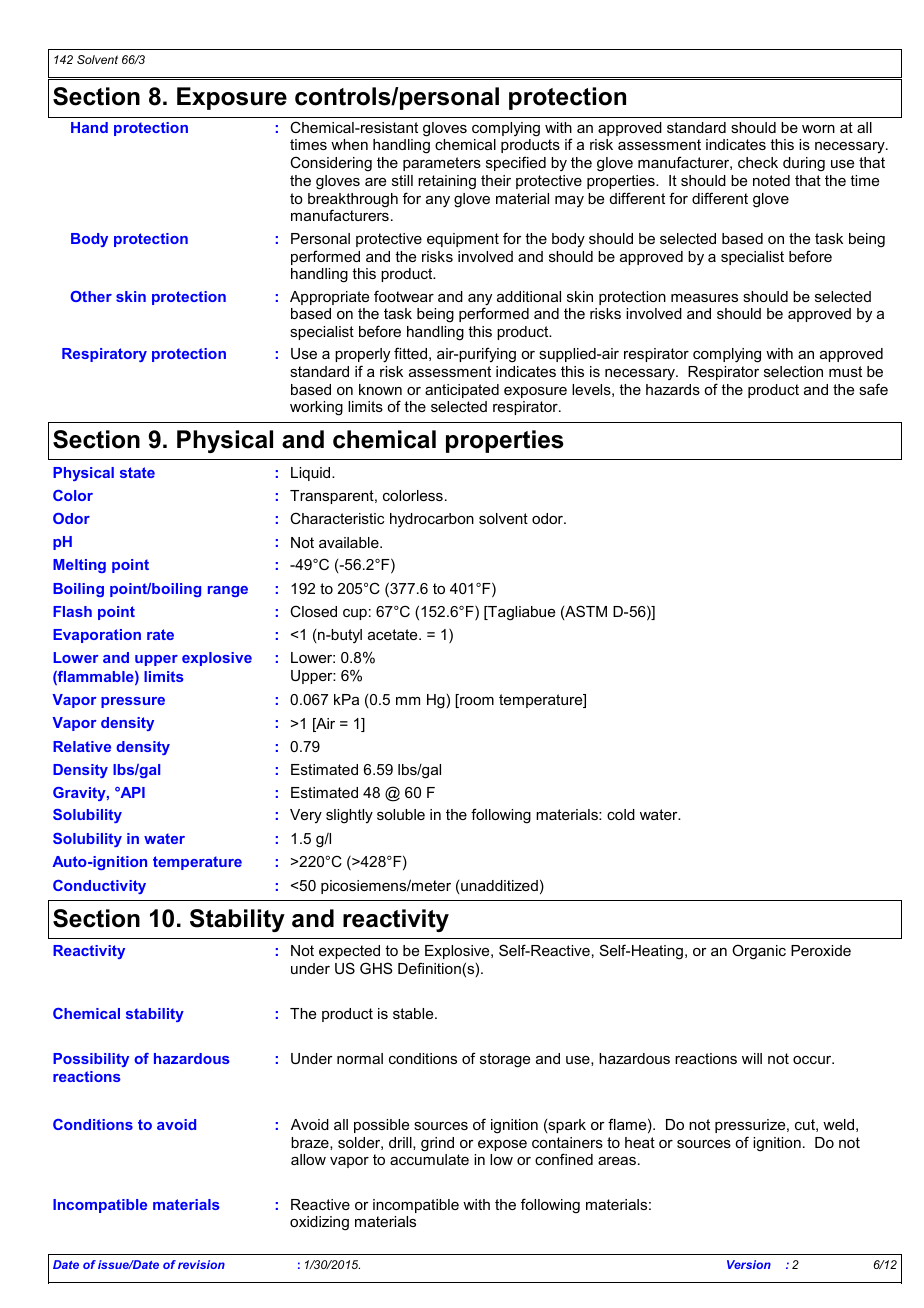 Image resolution: width=924 pixels, height=1308 pixels. Describe the element at coordinates (137, 472) in the screenshot. I see `state` at that location.
